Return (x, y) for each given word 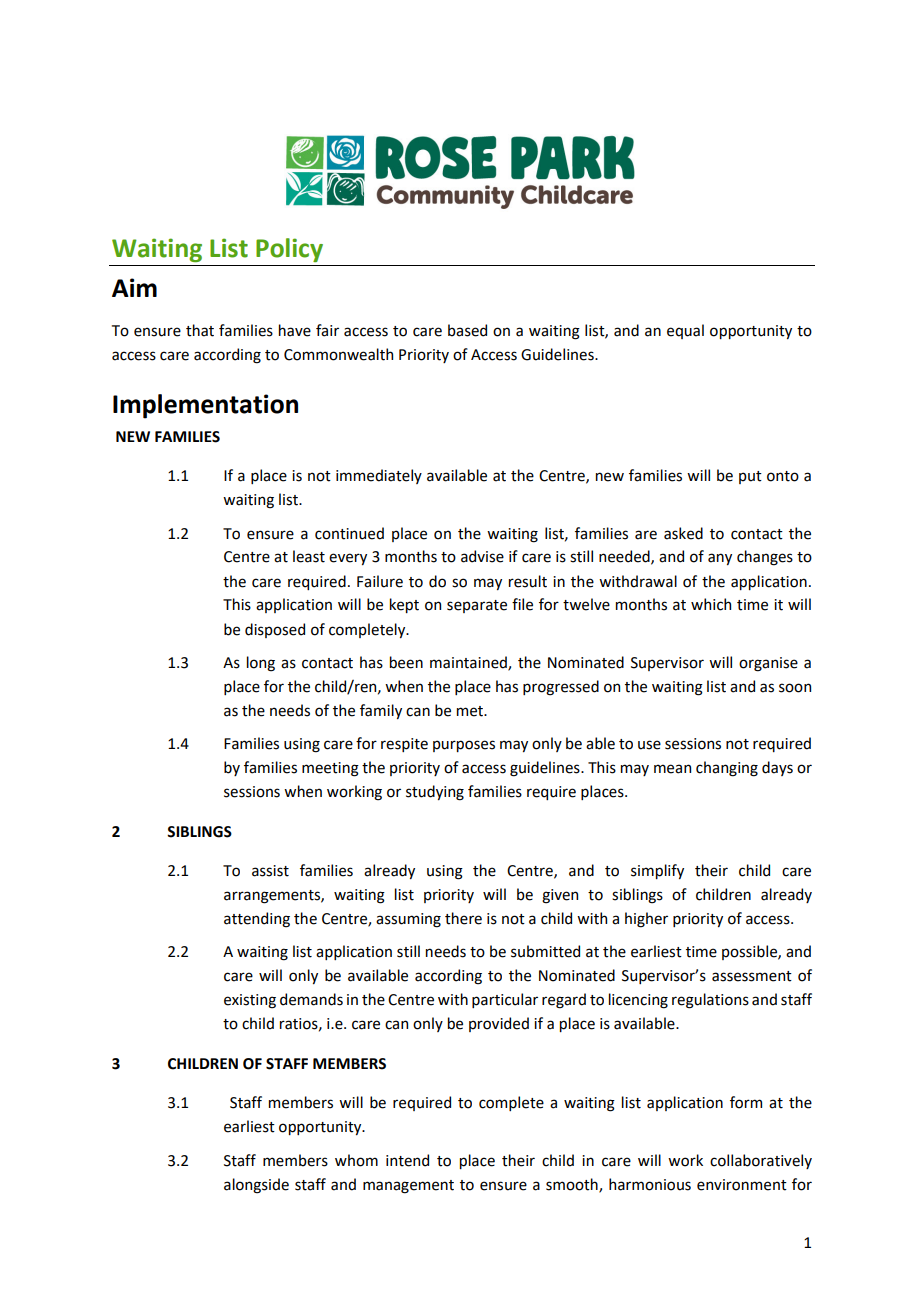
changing (727, 769)
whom (356, 1160)
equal (685, 331)
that (200, 330)
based (467, 330)
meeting (330, 769)
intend (407, 1160)
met (471, 711)
